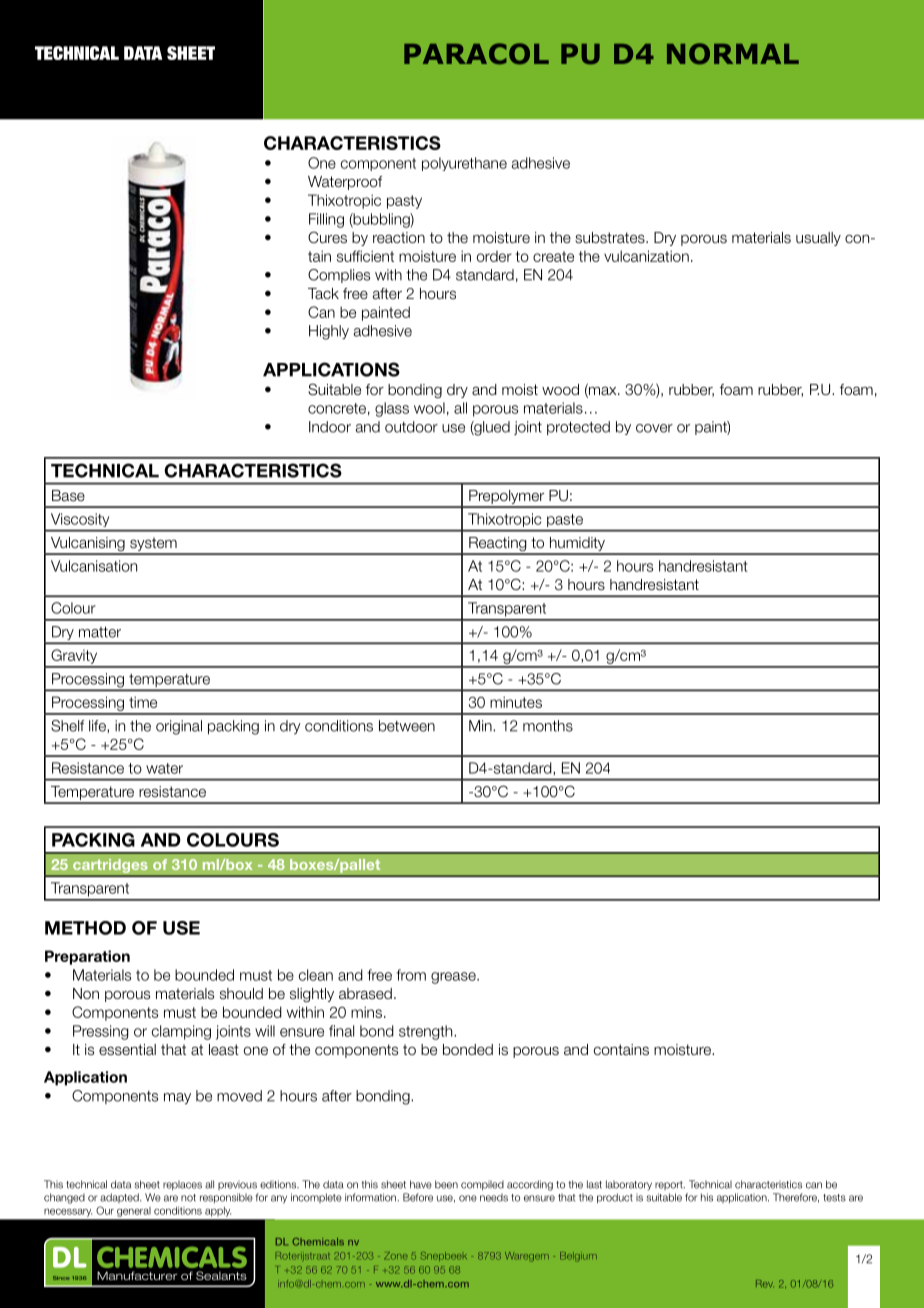 This image has height=1308, width=924. What do you see at coordinates (516, 702) in the image?
I see `minutes` at bounding box center [516, 702].
